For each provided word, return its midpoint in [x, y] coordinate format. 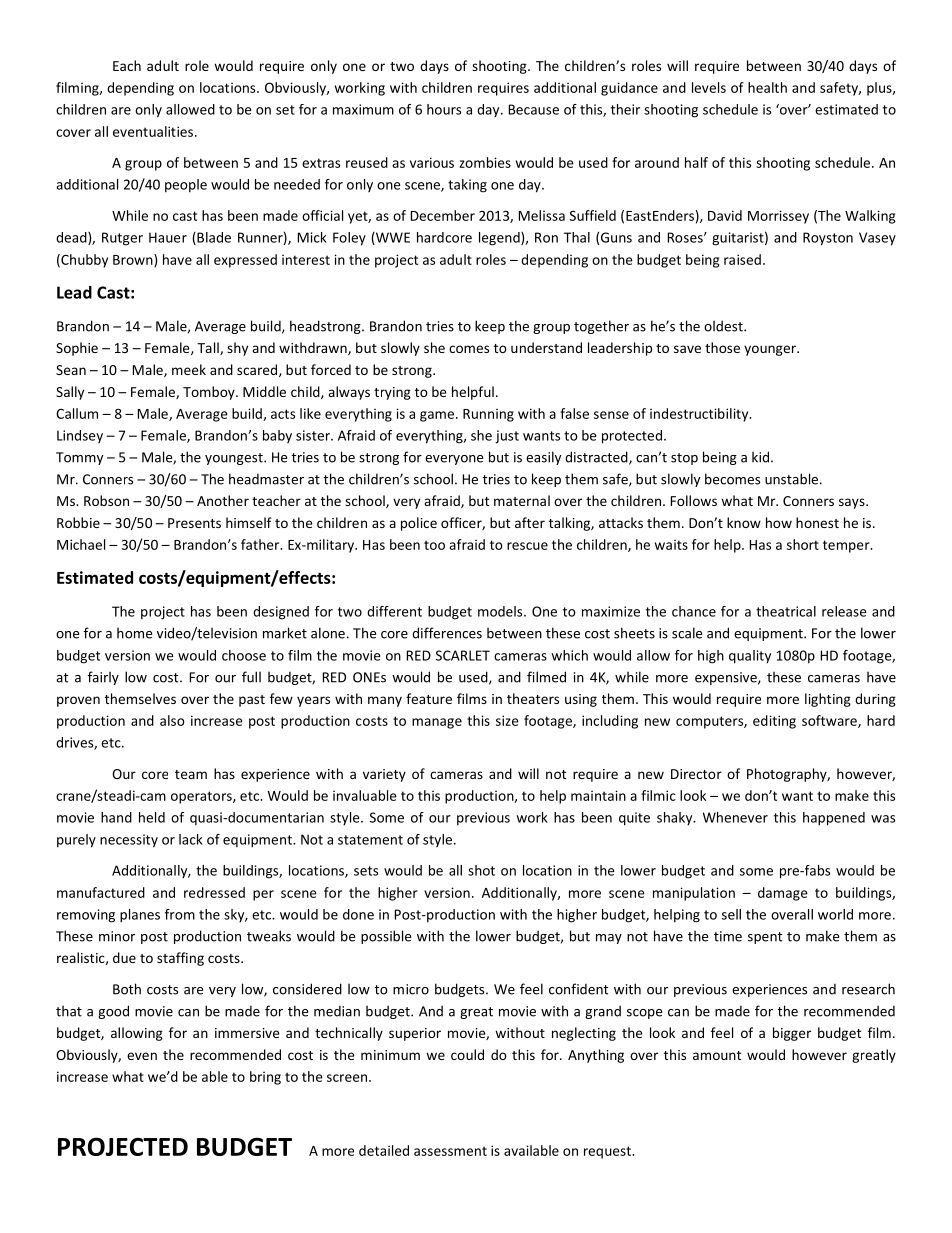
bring [265, 1078]
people [186, 186]
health [767, 87]
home [134, 633]
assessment [450, 1151]
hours [444, 109]
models [501, 611]
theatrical [786, 611]
